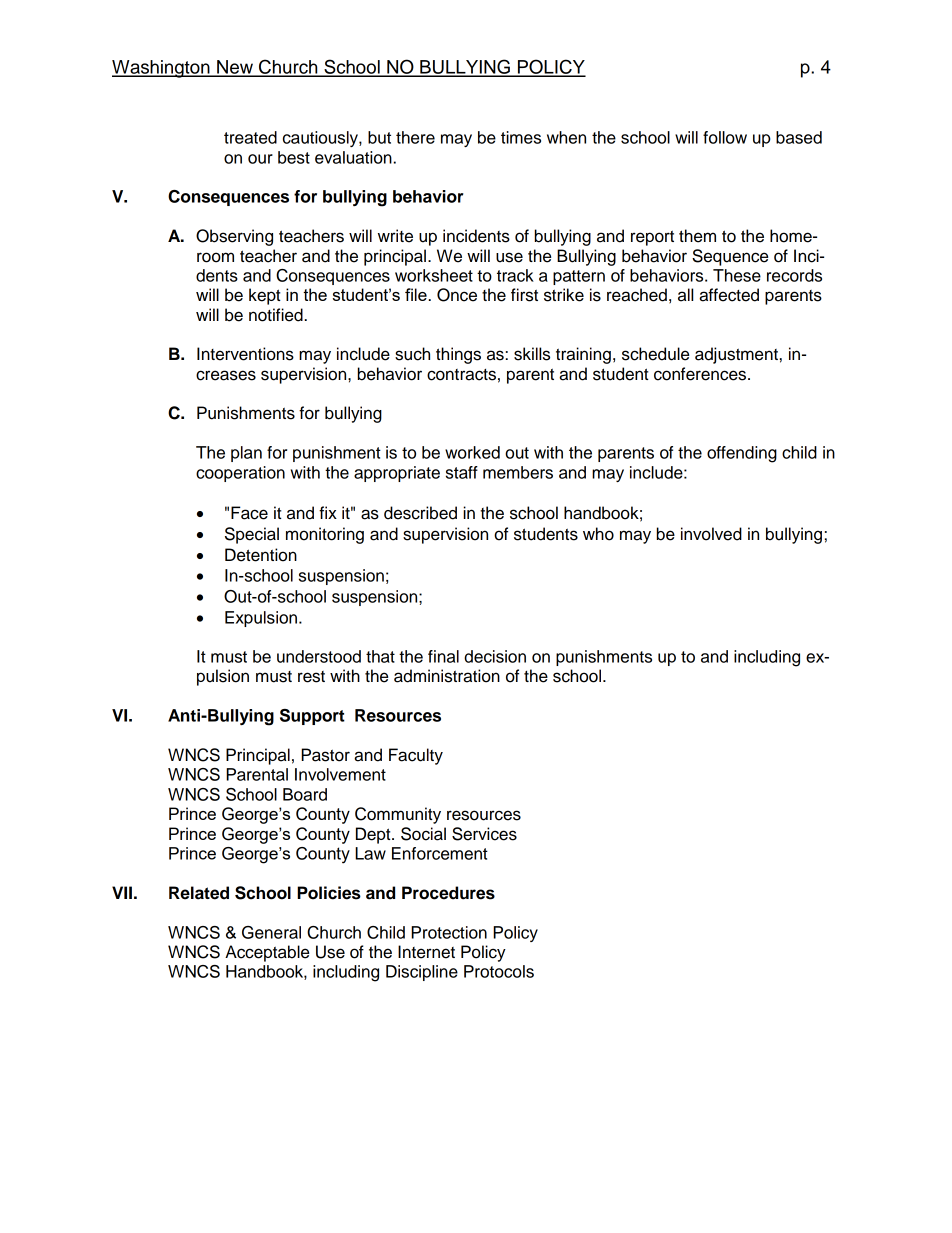 The width and height of the document is (952, 1233). What do you see at coordinates (420, 513) in the document?
I see `described` at bounding box center [420, 513].
